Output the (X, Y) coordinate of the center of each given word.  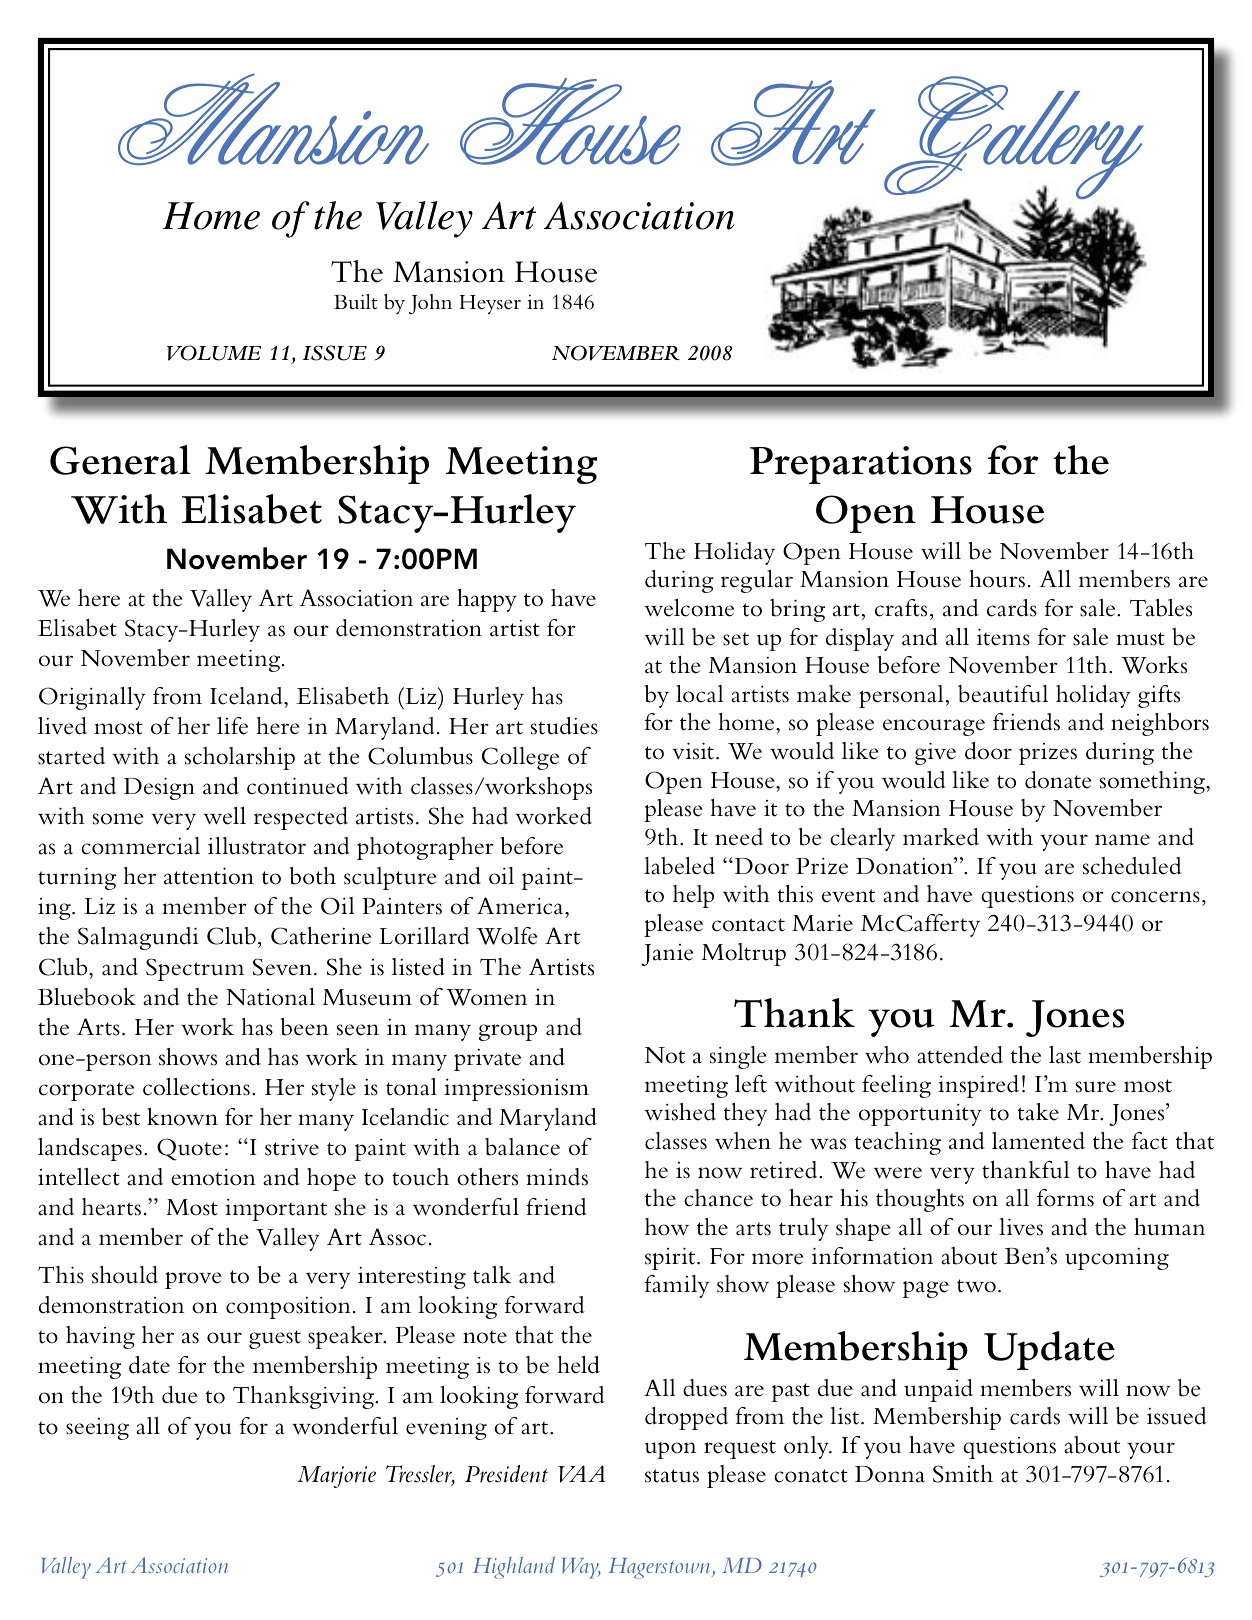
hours (997, 579)
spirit (671, 1259)
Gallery (1014, 139)
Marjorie (337, 1477)
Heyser (490, 304)
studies (564, 726)
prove (193, 1280)
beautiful (1003, 694)
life (232, 726)
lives (1021, 1227)
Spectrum (195, 969)
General (120, 460)
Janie (667, 955)
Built (356, 302)
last (1065, 1055)
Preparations (861, 465)
